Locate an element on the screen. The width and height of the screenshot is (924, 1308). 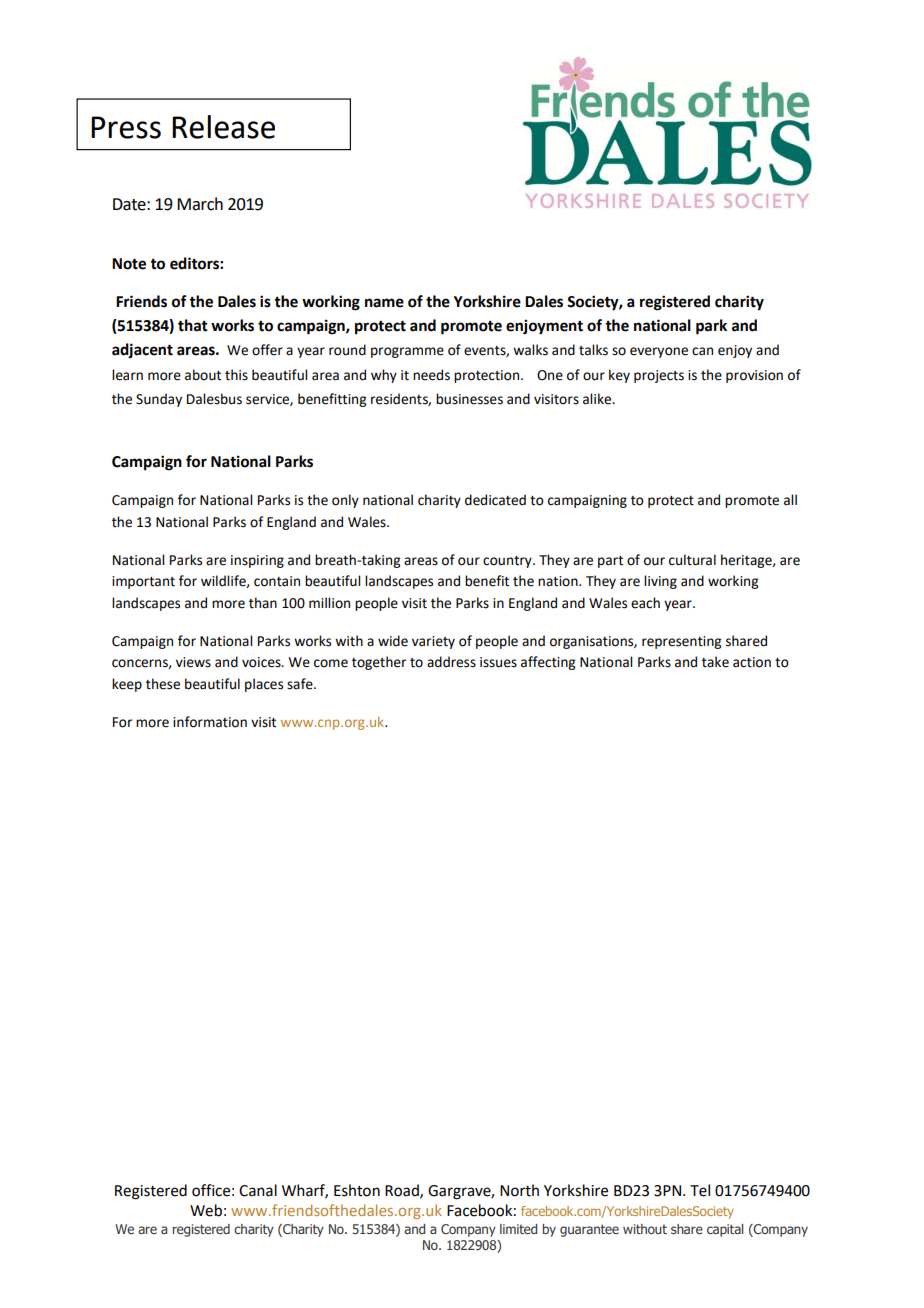
Tel is located at coordinates (700, 1190).
